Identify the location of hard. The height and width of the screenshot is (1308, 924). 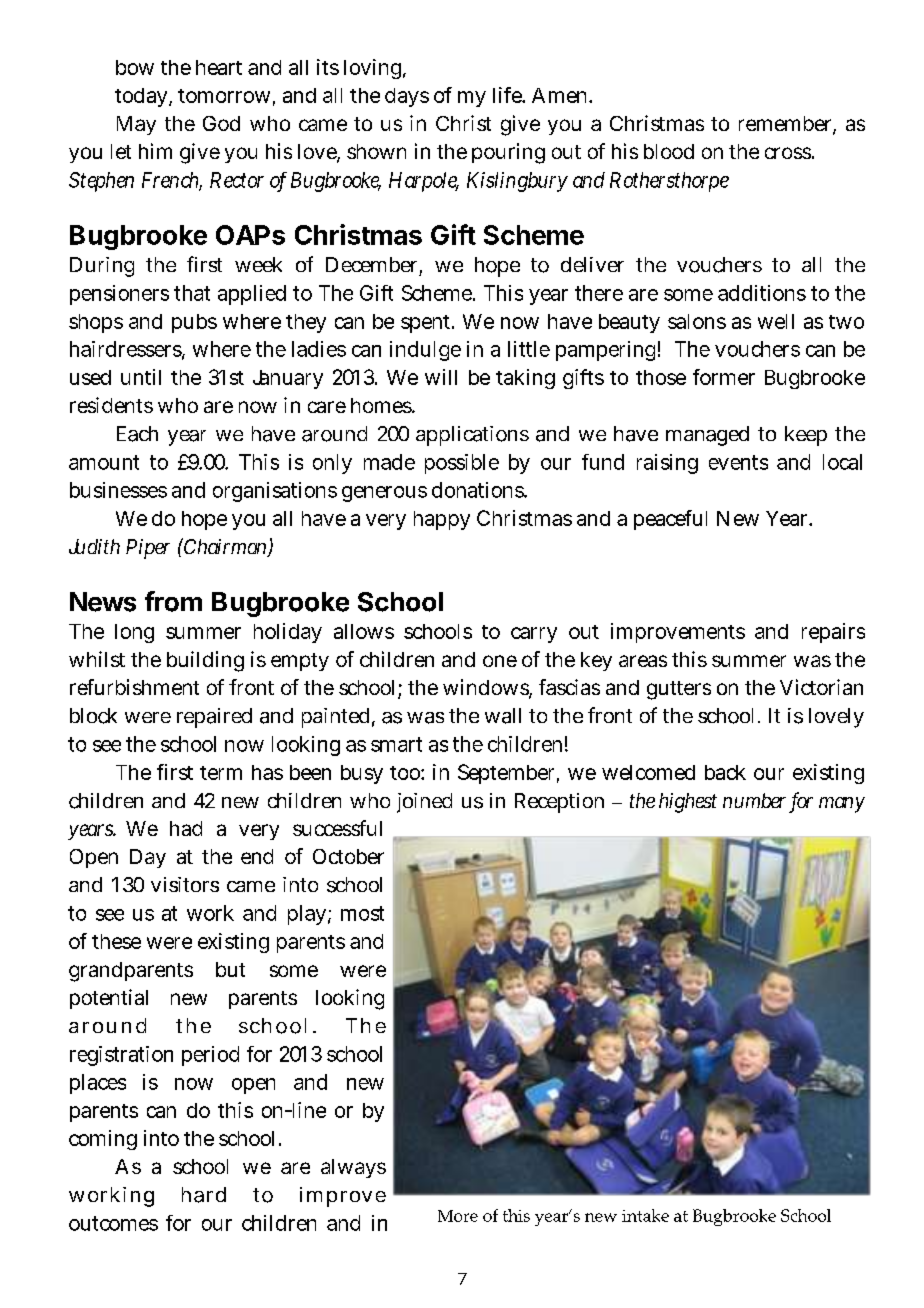
(204, 1195).
